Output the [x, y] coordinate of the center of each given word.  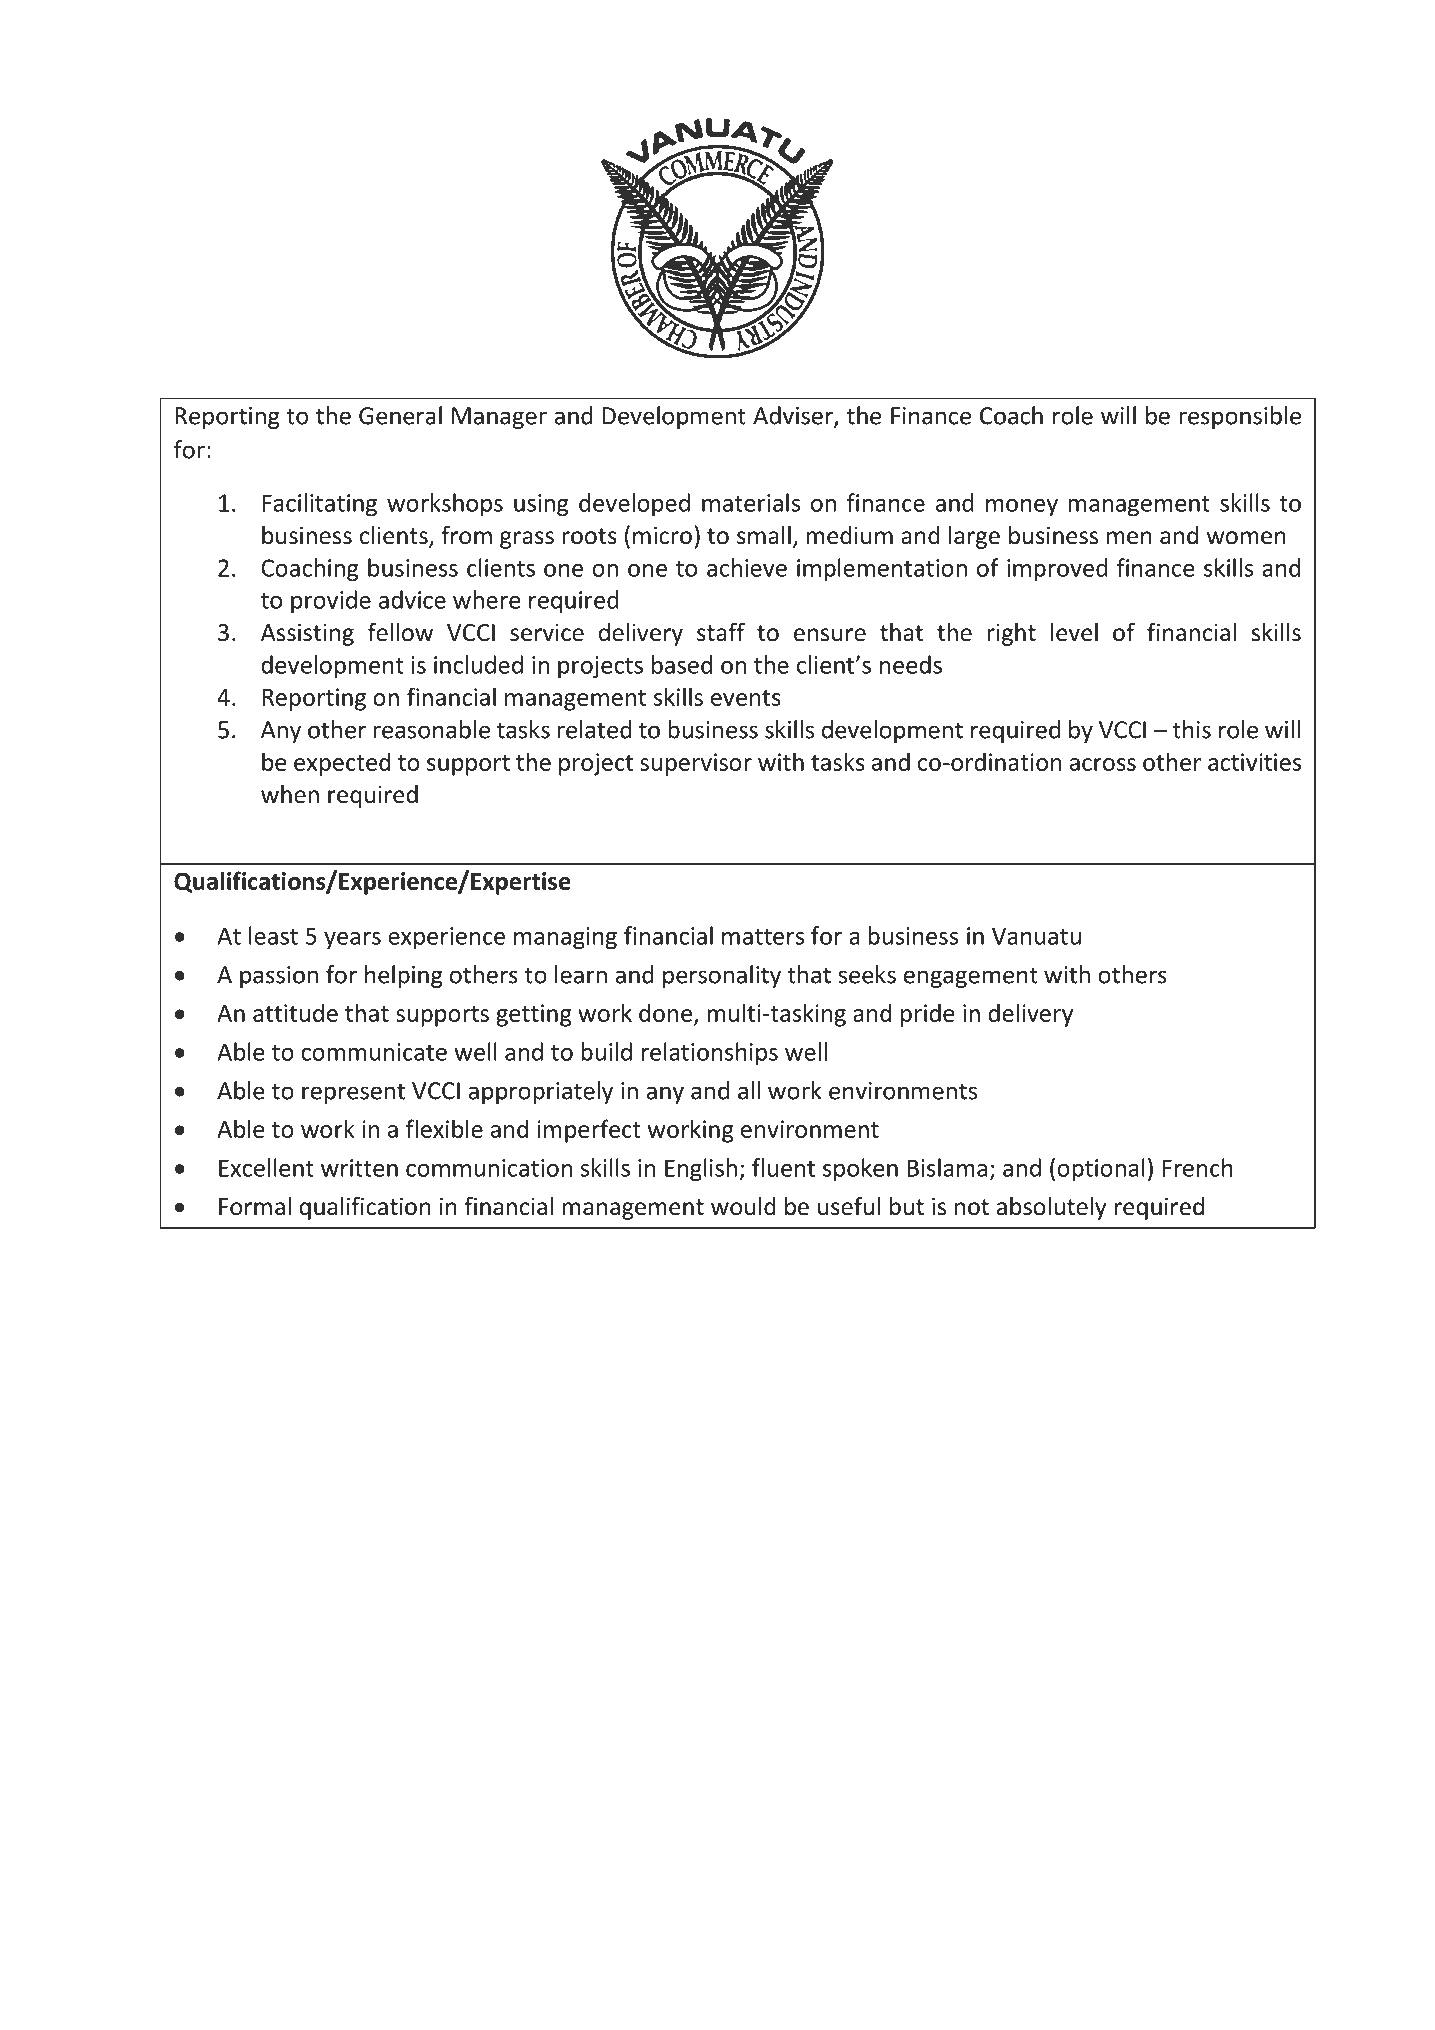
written [359, 1168]
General [400, 415]
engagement [971, 977]
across [1103, 764]
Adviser [794, 416]
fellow [400, 632]
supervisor [696, 764]
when [290, 794]
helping [404, 976]
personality [722, 976]
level [1074, 632]
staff [721, 632]
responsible [1240, 417]
